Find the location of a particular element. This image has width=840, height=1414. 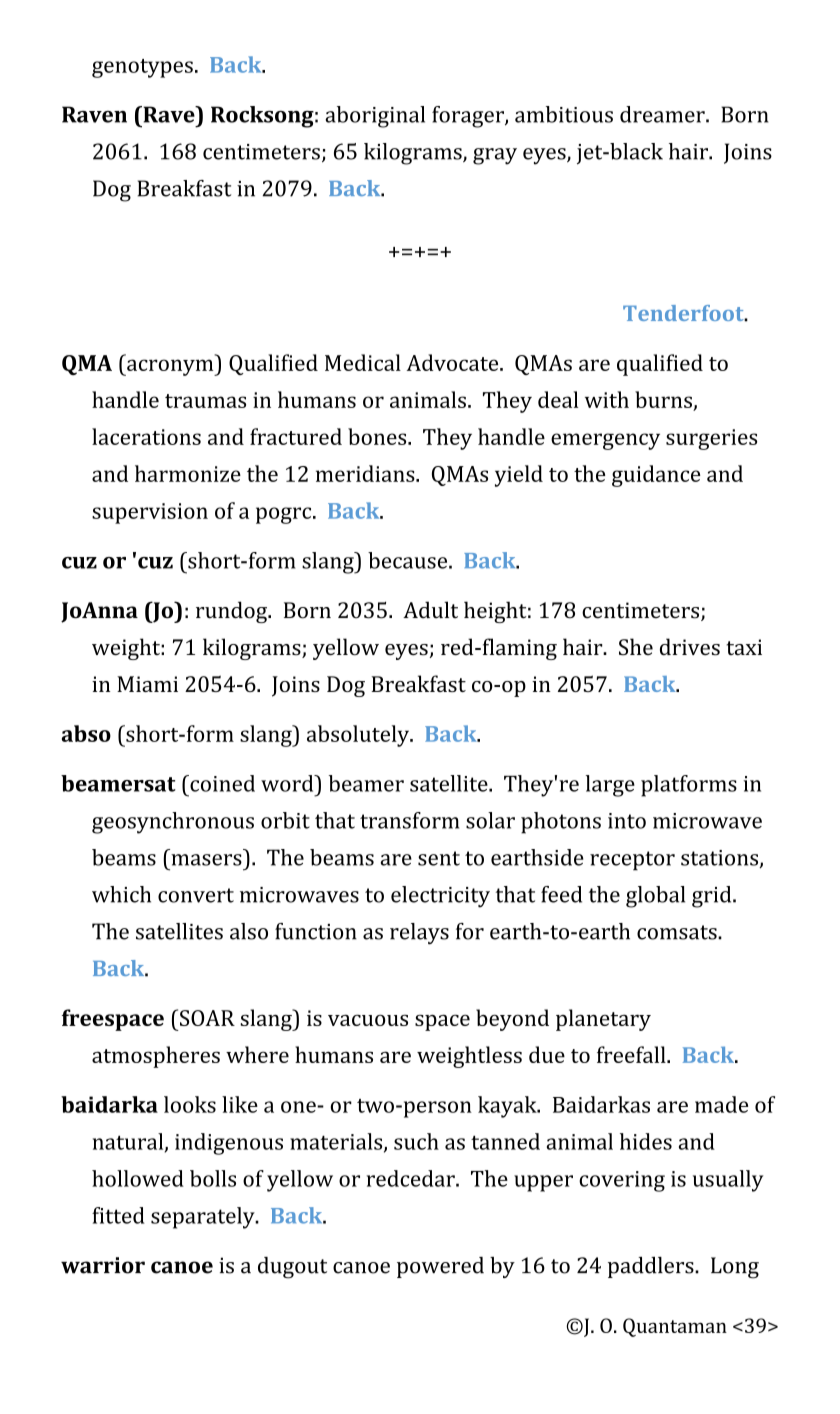

Advocate is located at coordinates (453, 362).
